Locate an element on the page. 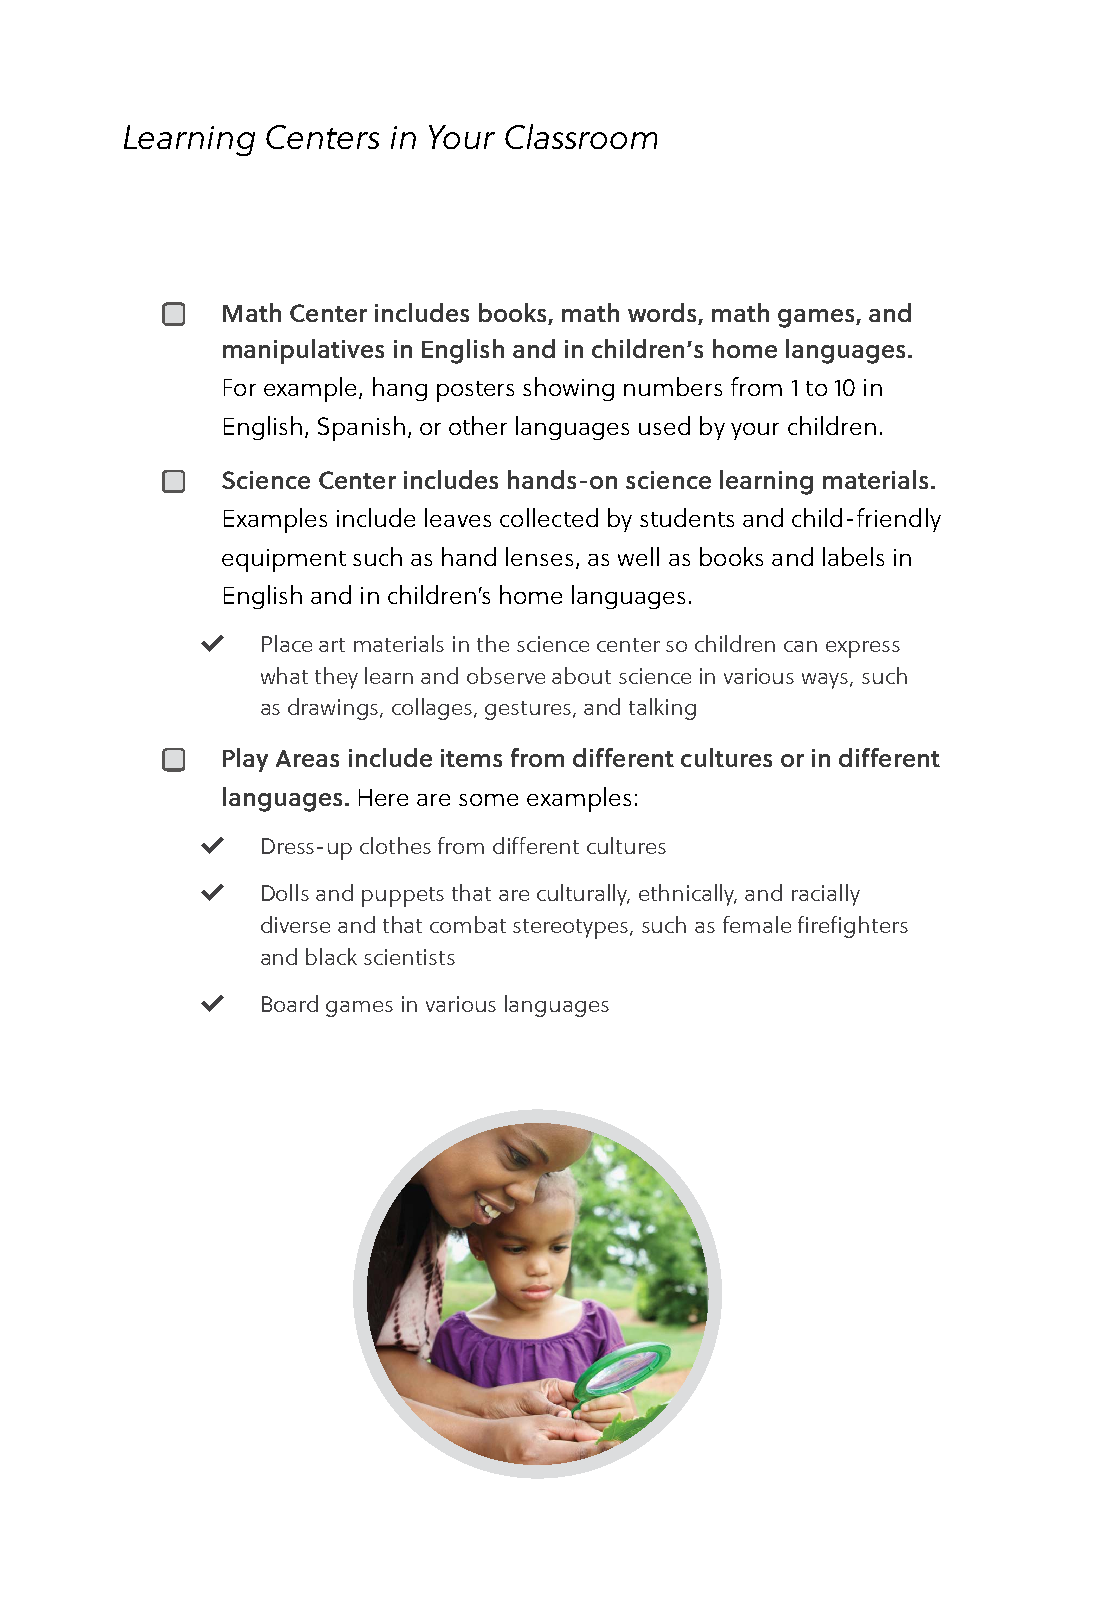 Image resolution: width=1096 pixels, height=1624 pixels. female is located at coordinates (757, 924).
